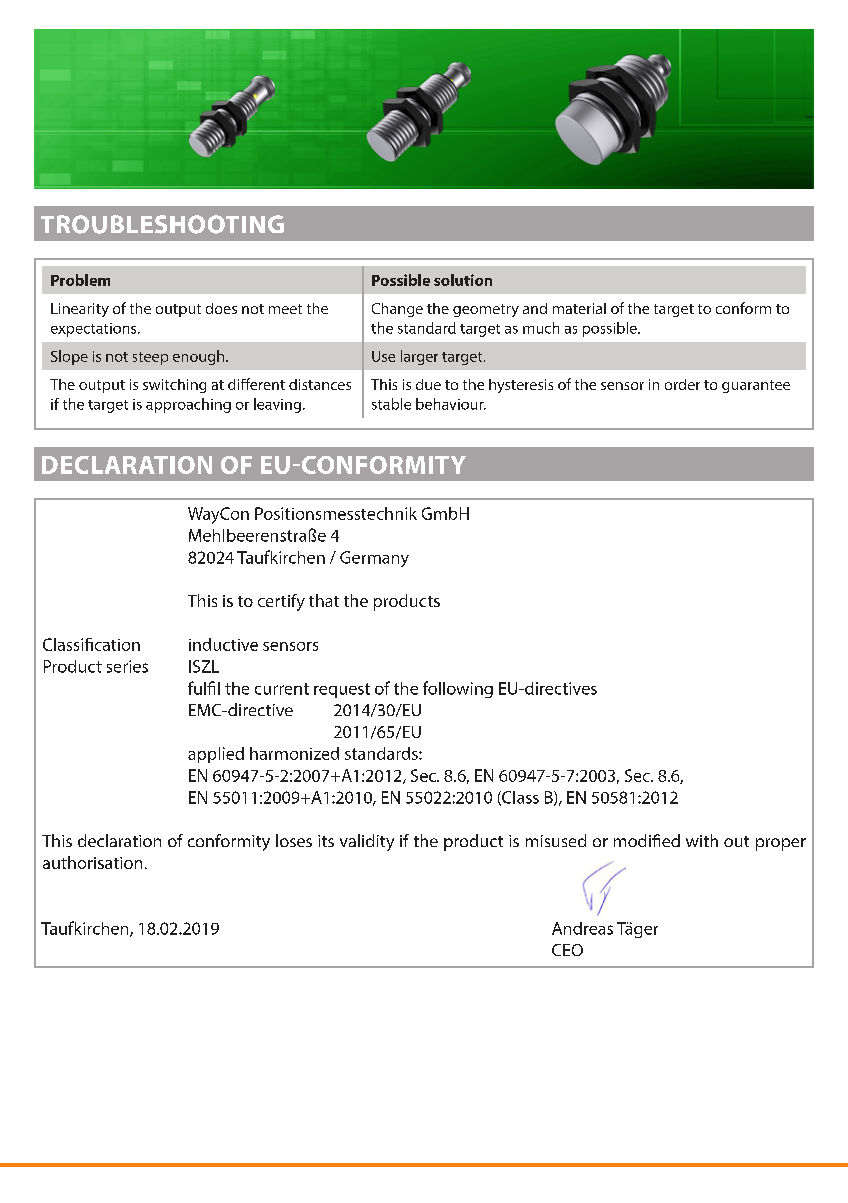 The height and width of the page is (1203, 848). I want to click on fulfil, so click(204, 688).
